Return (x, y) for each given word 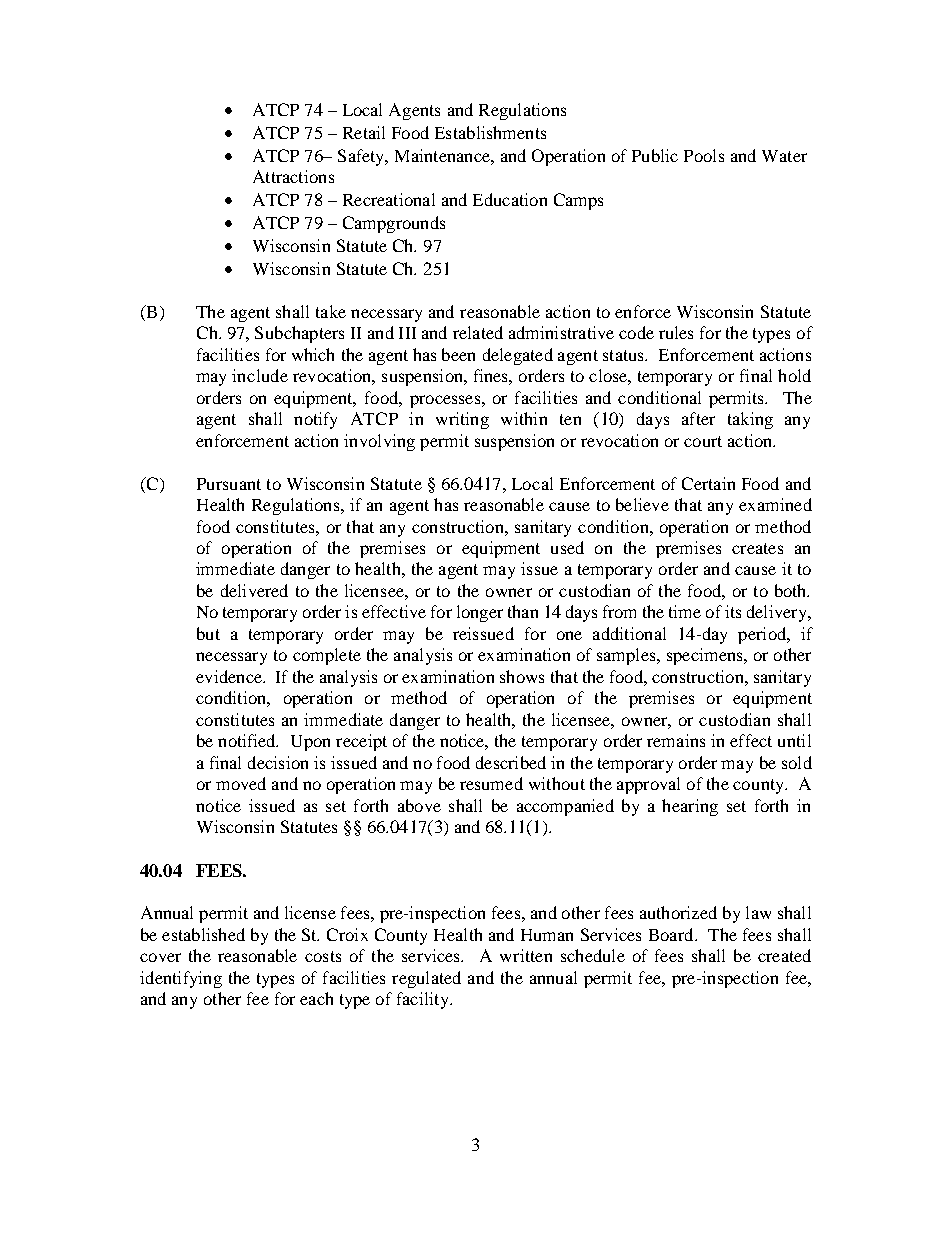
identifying (181, 979)
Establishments (490, 132)
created (784, 955)
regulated (426, 979)
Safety (362, 157)
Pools (704, 155)
